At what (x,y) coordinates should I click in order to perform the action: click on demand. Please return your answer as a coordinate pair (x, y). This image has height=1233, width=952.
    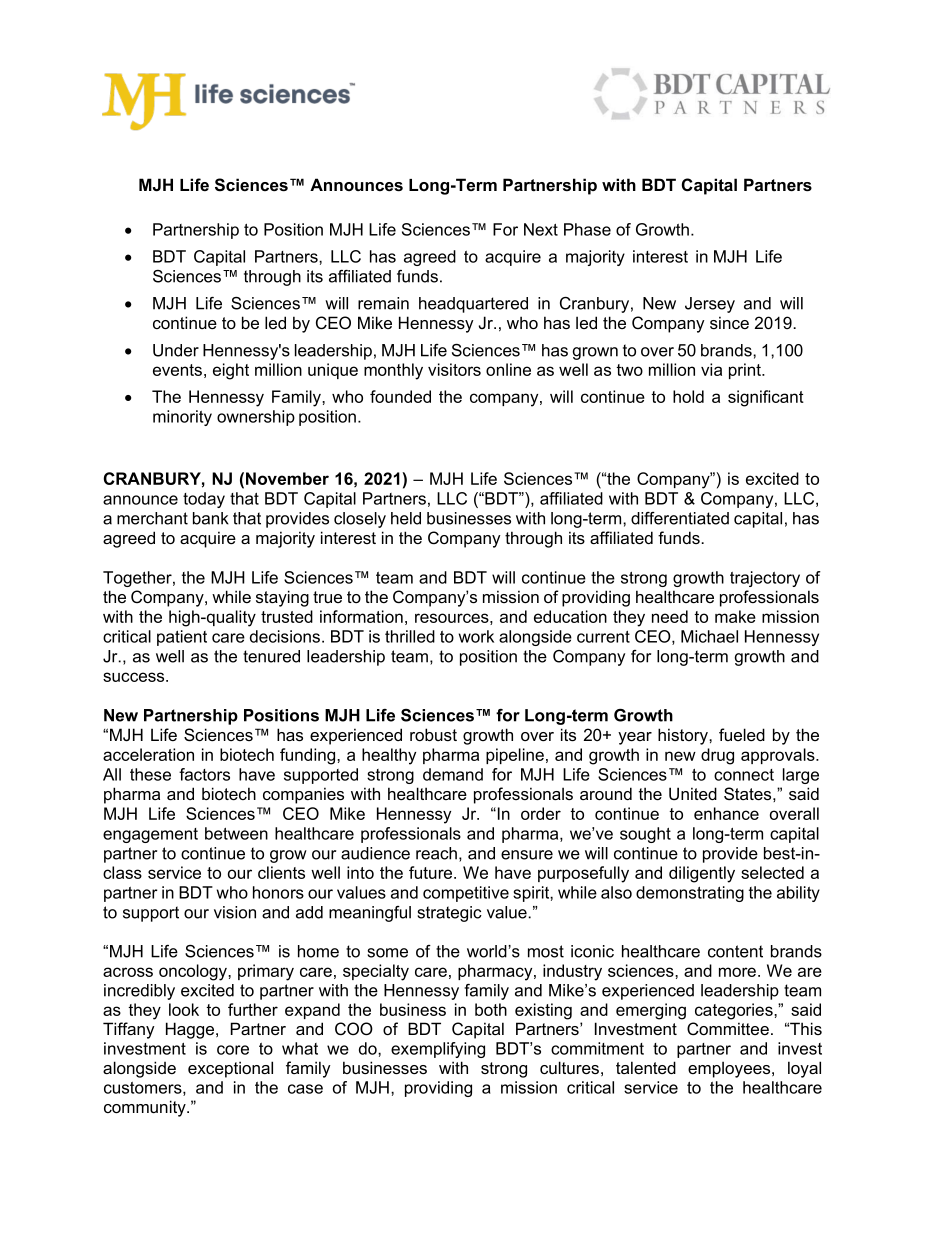
    Looking at the image, I should click on (453, 774).
